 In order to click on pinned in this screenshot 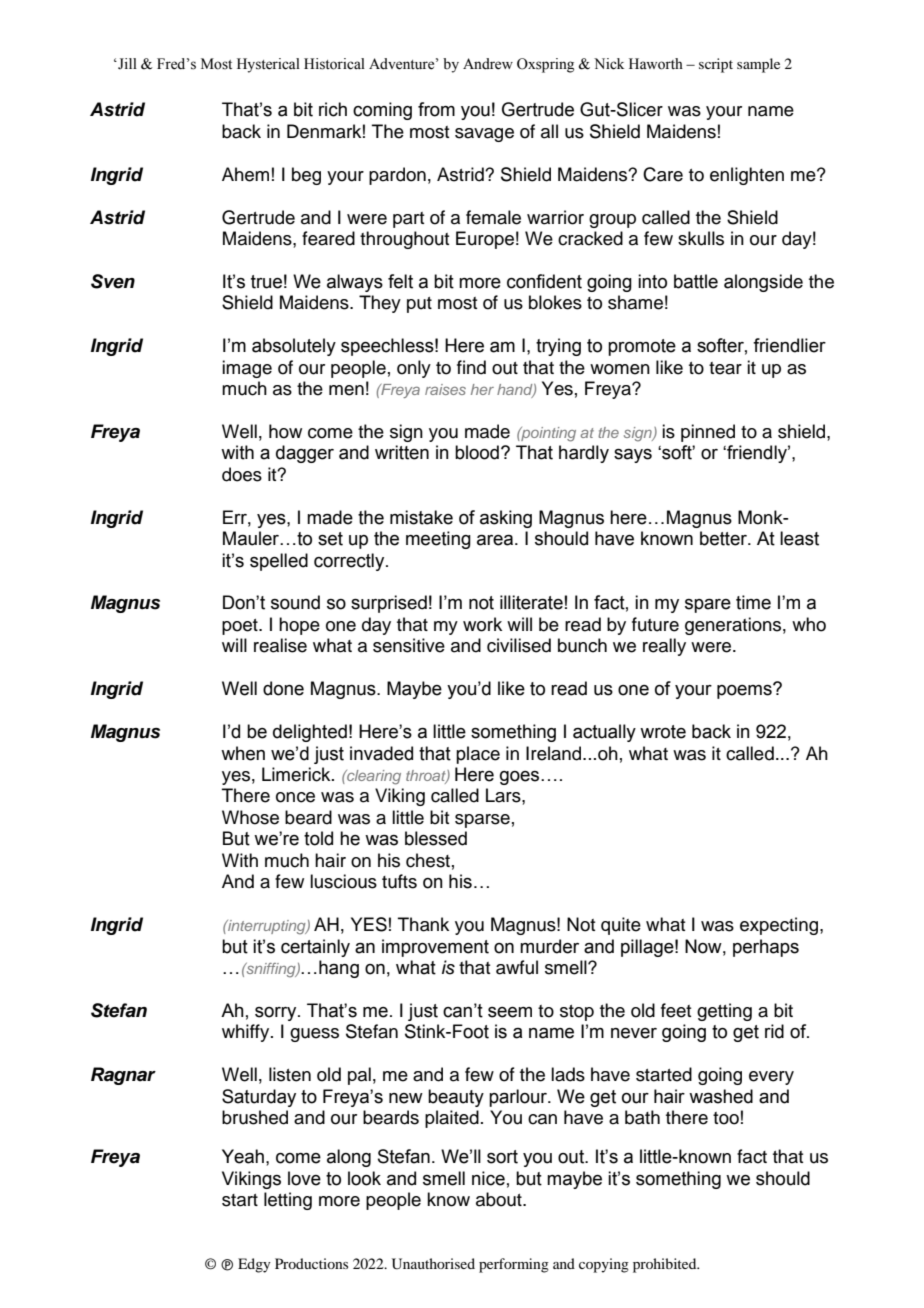, I will do `click(708, 433)`.
